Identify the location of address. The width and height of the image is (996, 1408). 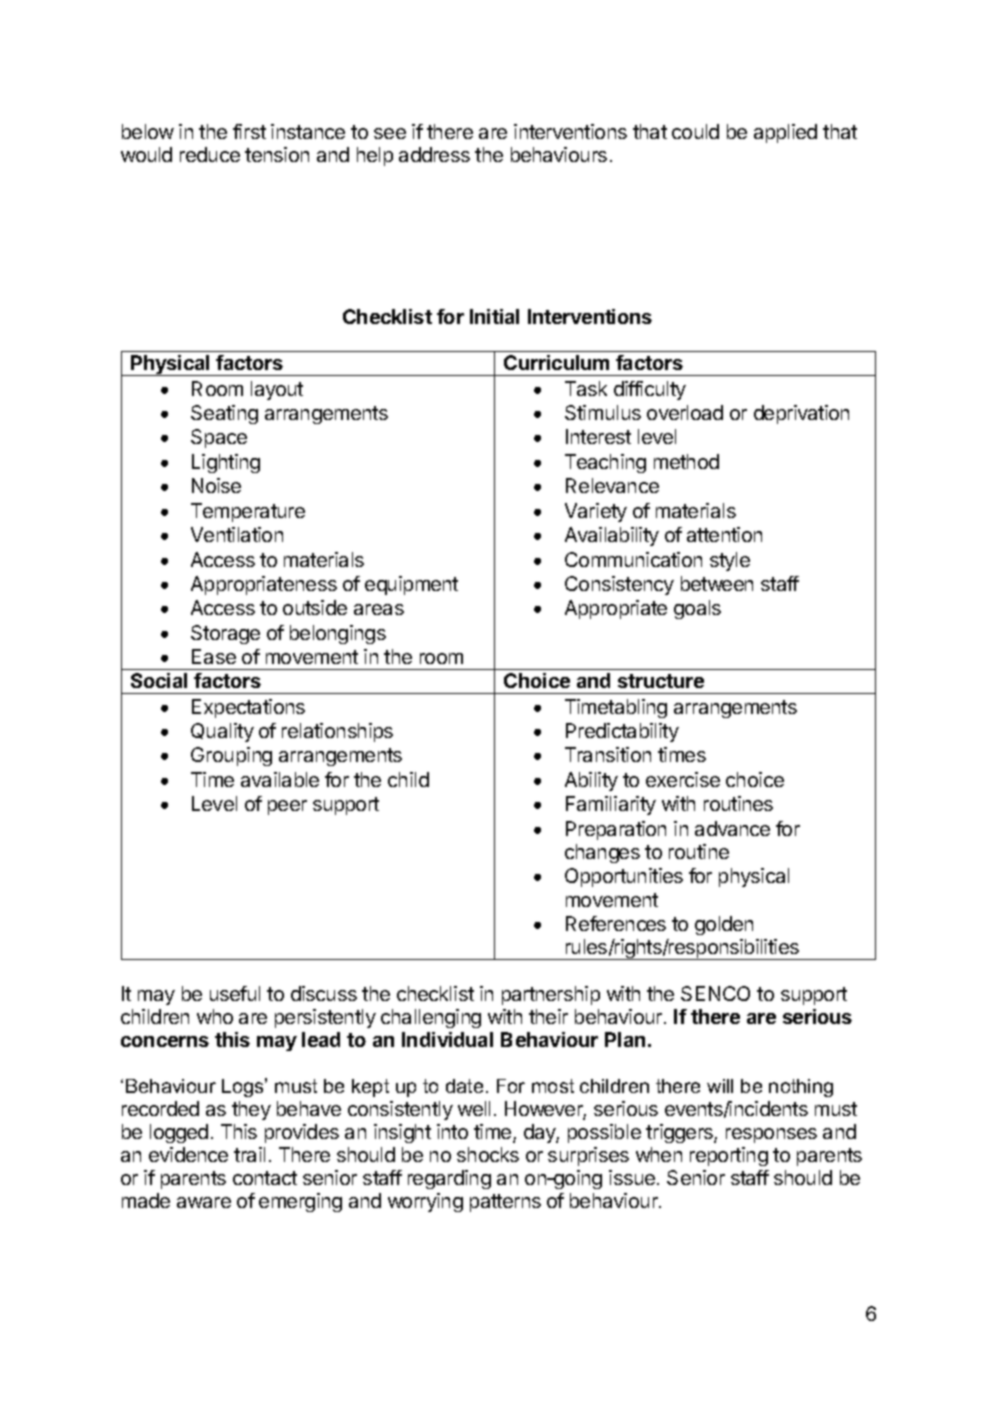
(434, 154).
